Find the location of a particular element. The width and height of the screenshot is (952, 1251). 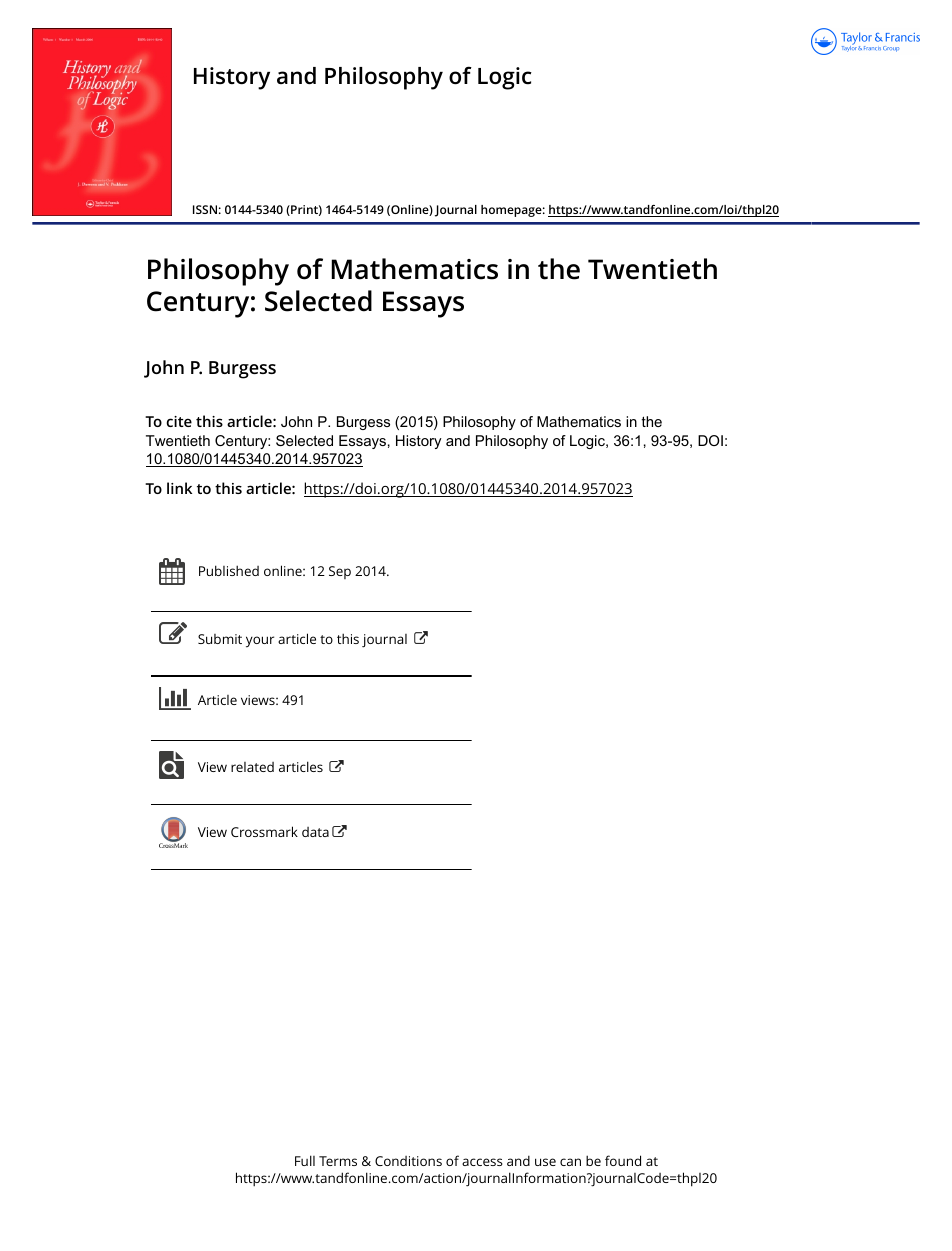

Submit is located at coordinates (220, 639).
